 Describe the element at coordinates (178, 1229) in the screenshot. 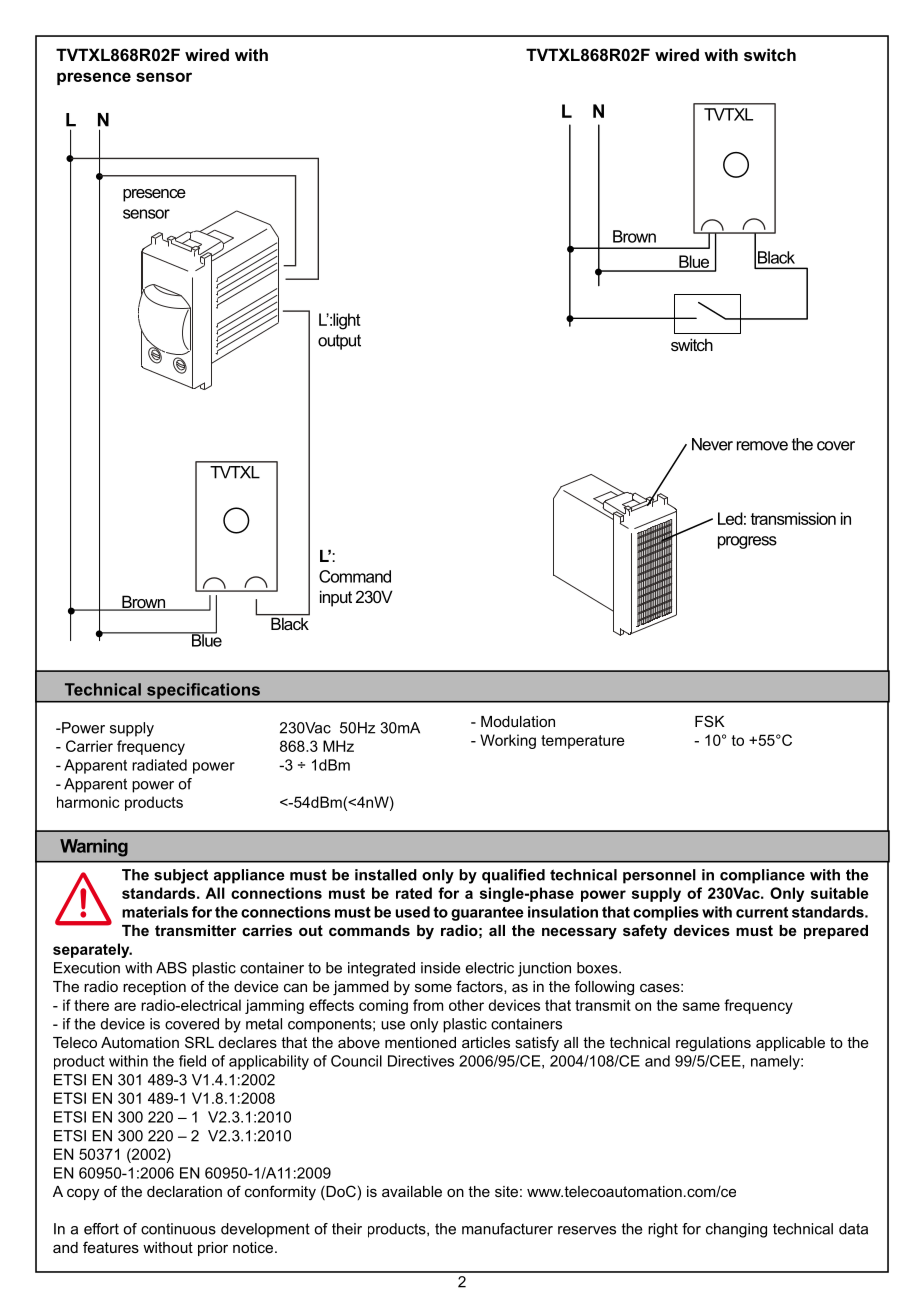

I see `continuous` at that location.
